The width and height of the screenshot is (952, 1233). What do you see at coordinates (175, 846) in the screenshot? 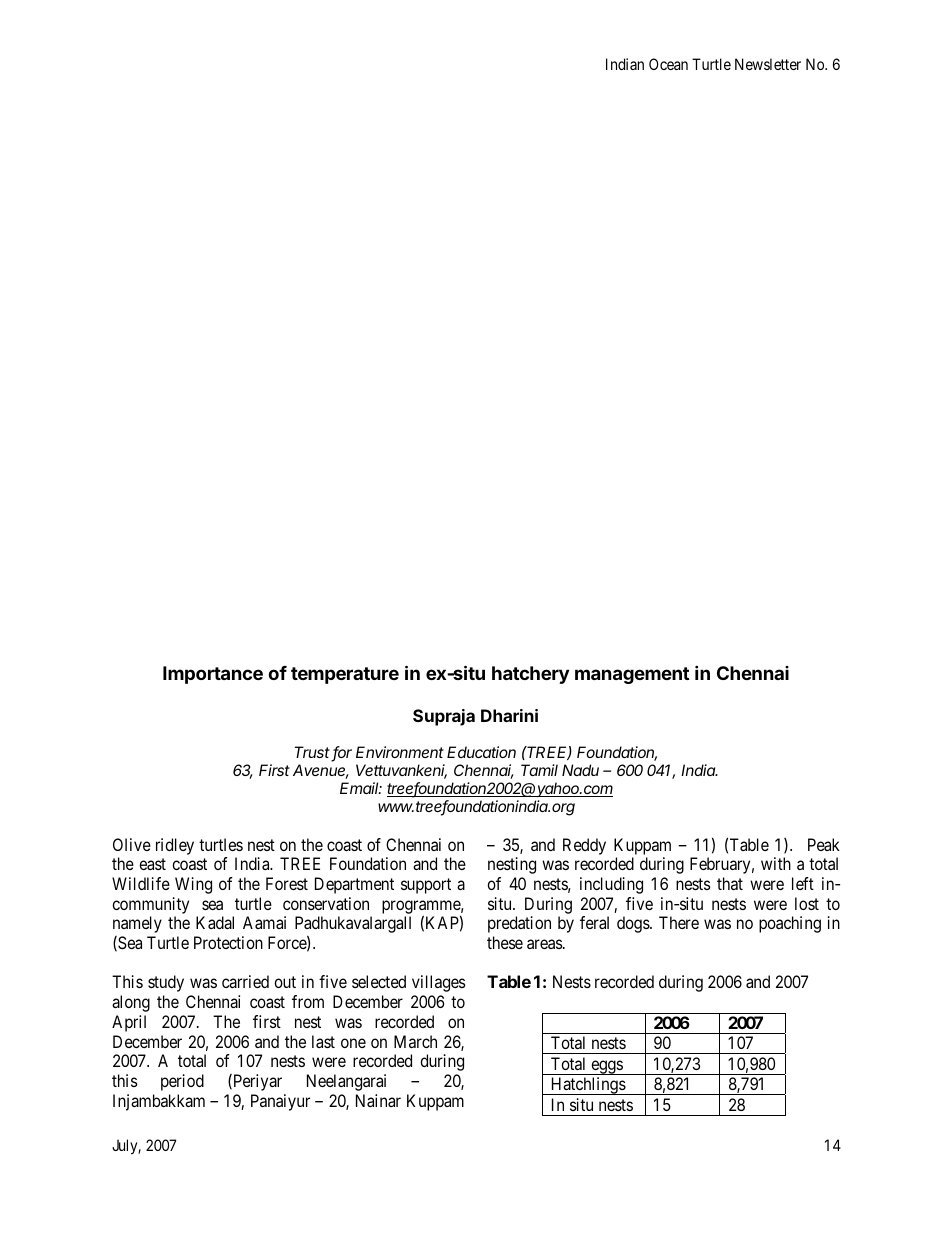
I see `ridley` at bounding box center [175, 846].
